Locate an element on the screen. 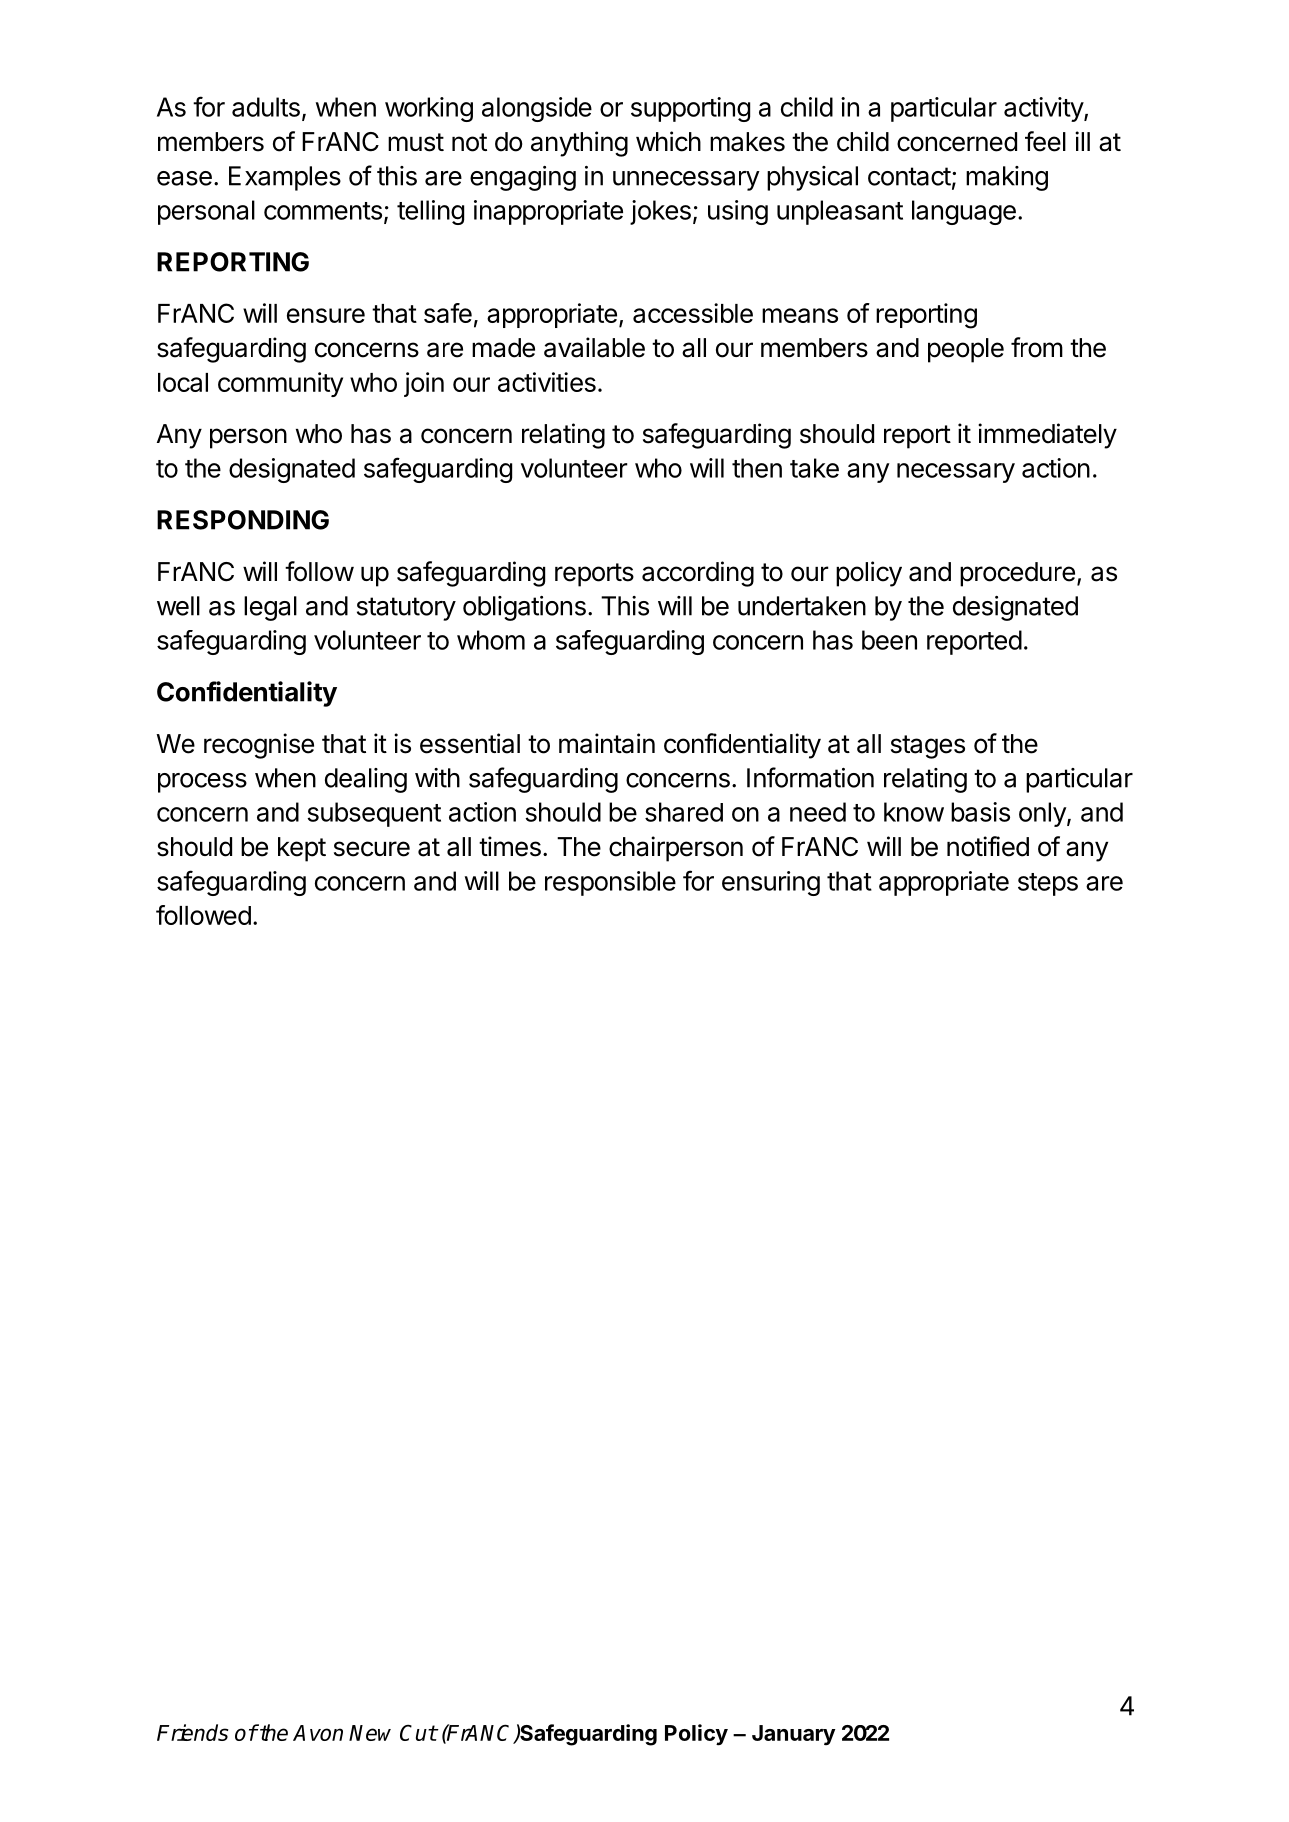 This screenshot has height=1822, width=1289. responsible is located at coordinates (610, 883).
